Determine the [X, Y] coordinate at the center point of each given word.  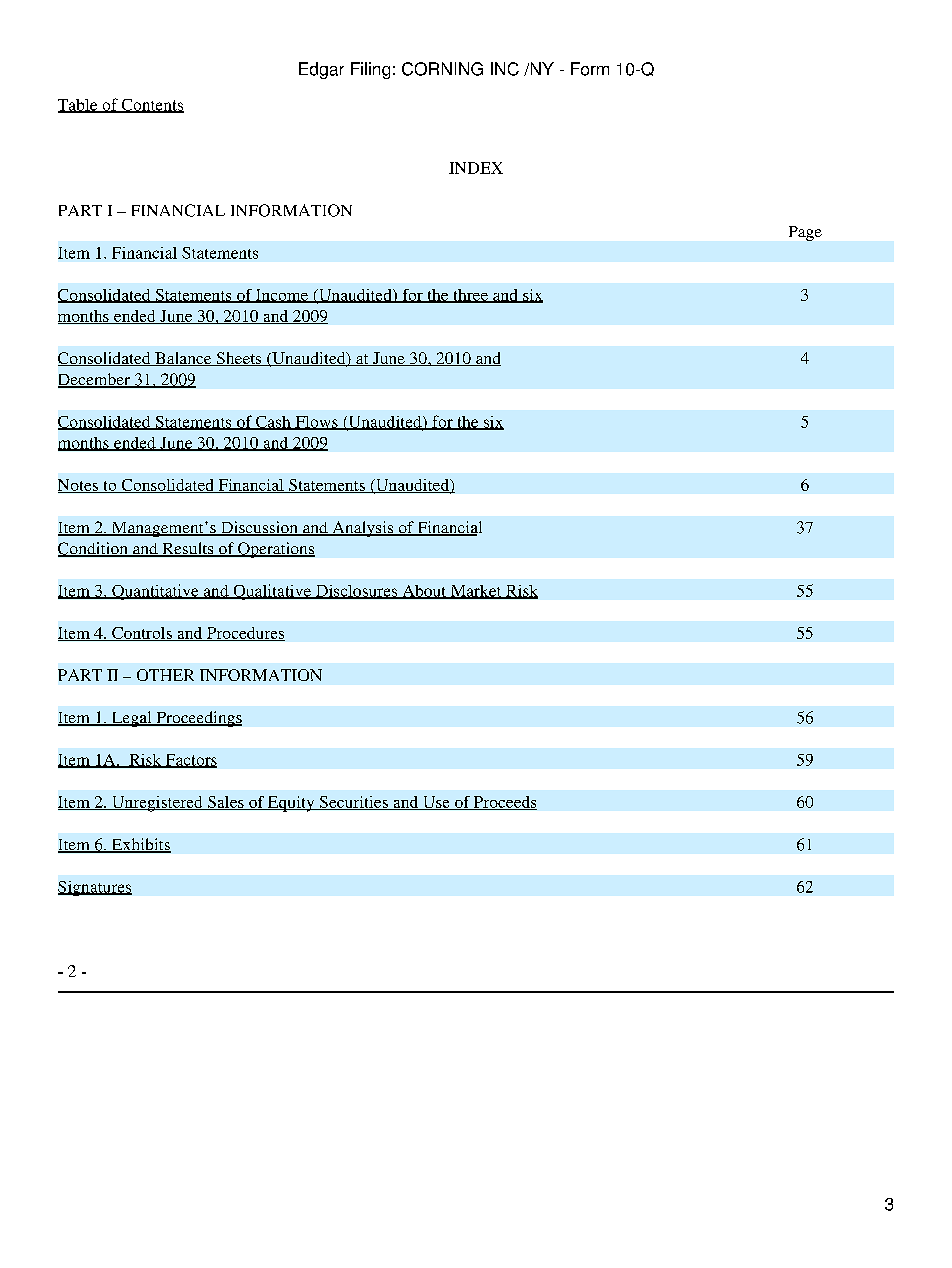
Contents [151, 106]
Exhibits [140, 845]
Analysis [363, 529]
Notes [79, 486]
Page [805, 233]
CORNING [442, 69]
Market [476, 592]
